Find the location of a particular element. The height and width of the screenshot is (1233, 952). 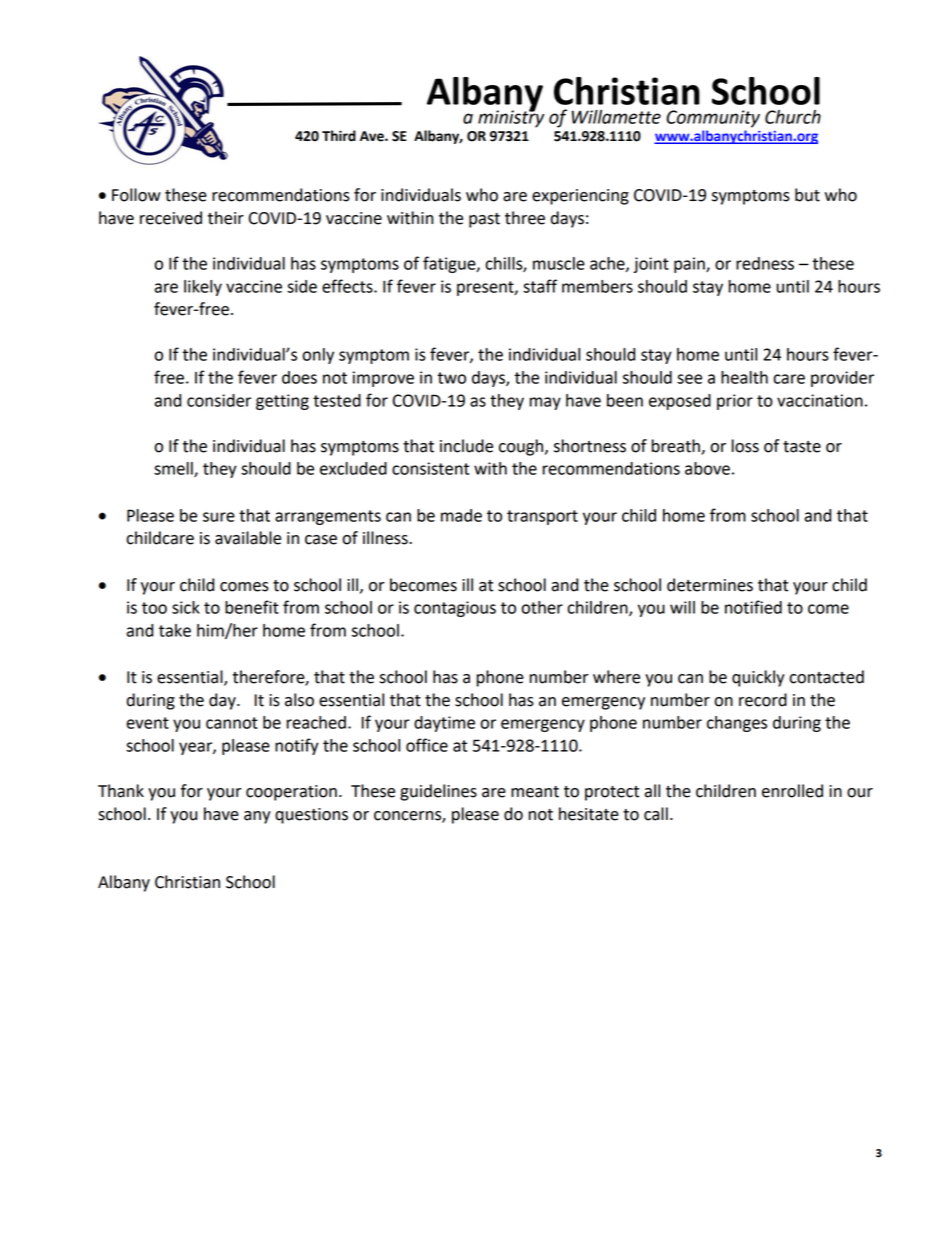

cooperation is located at coordinates (291, 793).
